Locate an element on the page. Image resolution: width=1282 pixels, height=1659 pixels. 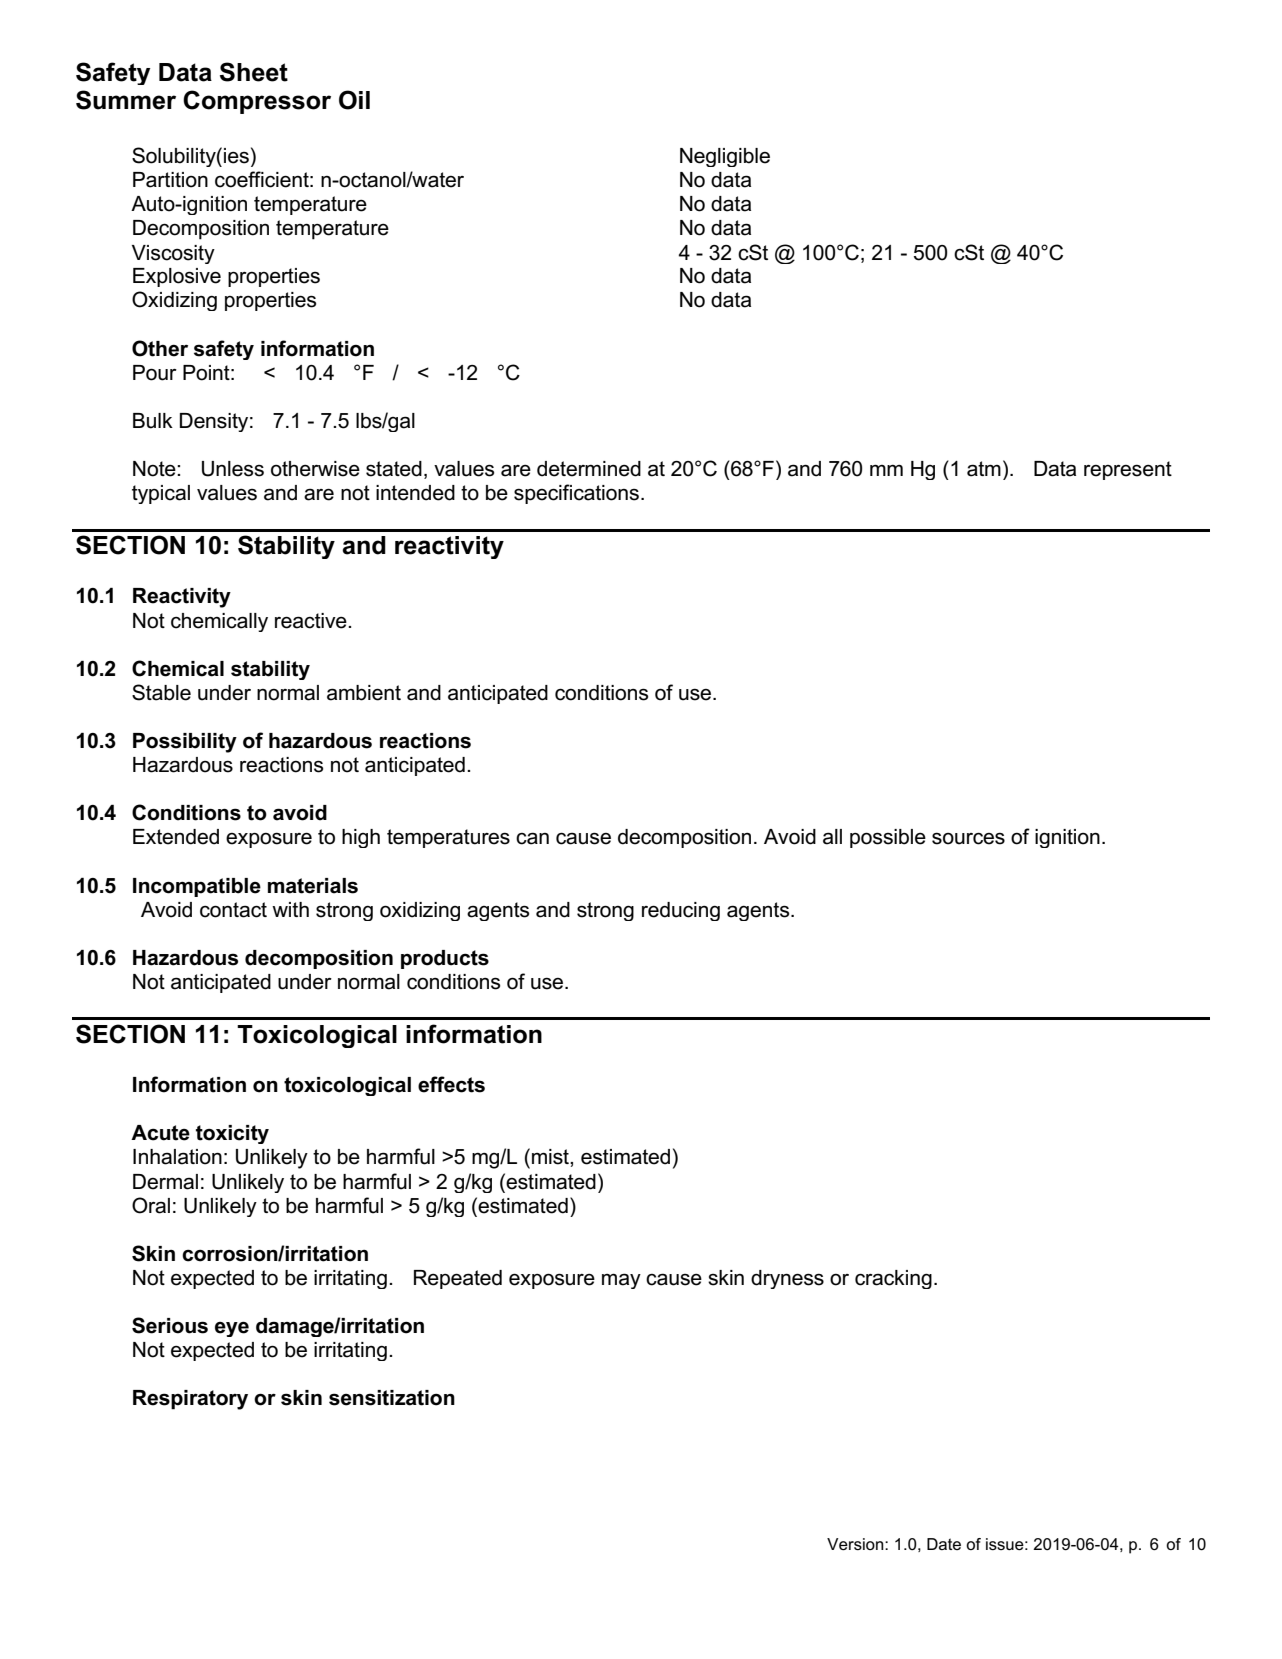
sources is located at coordinates (968, 838).
